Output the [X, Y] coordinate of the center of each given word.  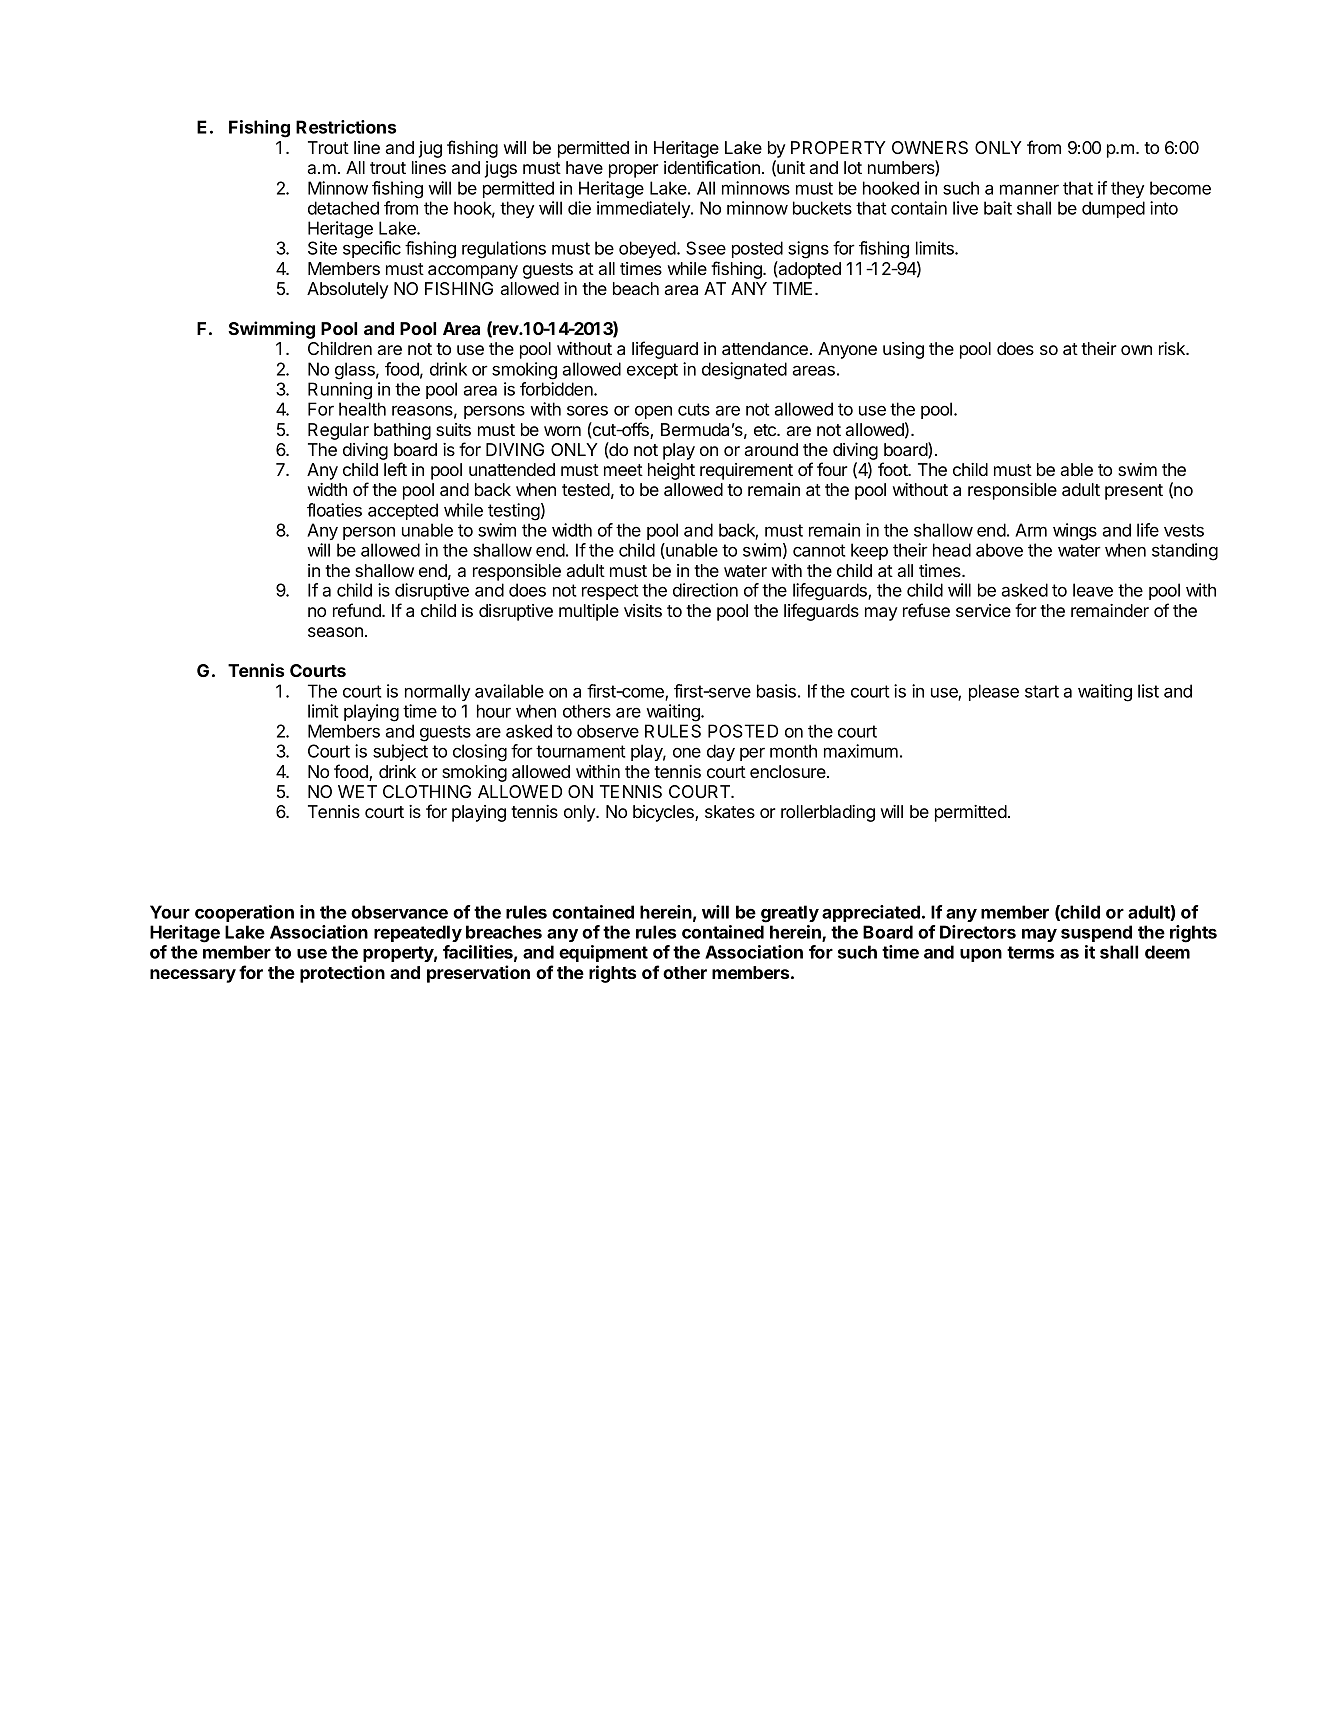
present [1134, 492]
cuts [694, 409]
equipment [603, 953]
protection [342, 974]
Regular [338, 431]
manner [1029, 189]
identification [712, 167]
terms [1030, 952]
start [1042, 691]
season [335, 632]
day [721, 752]
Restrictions [346, 127]
